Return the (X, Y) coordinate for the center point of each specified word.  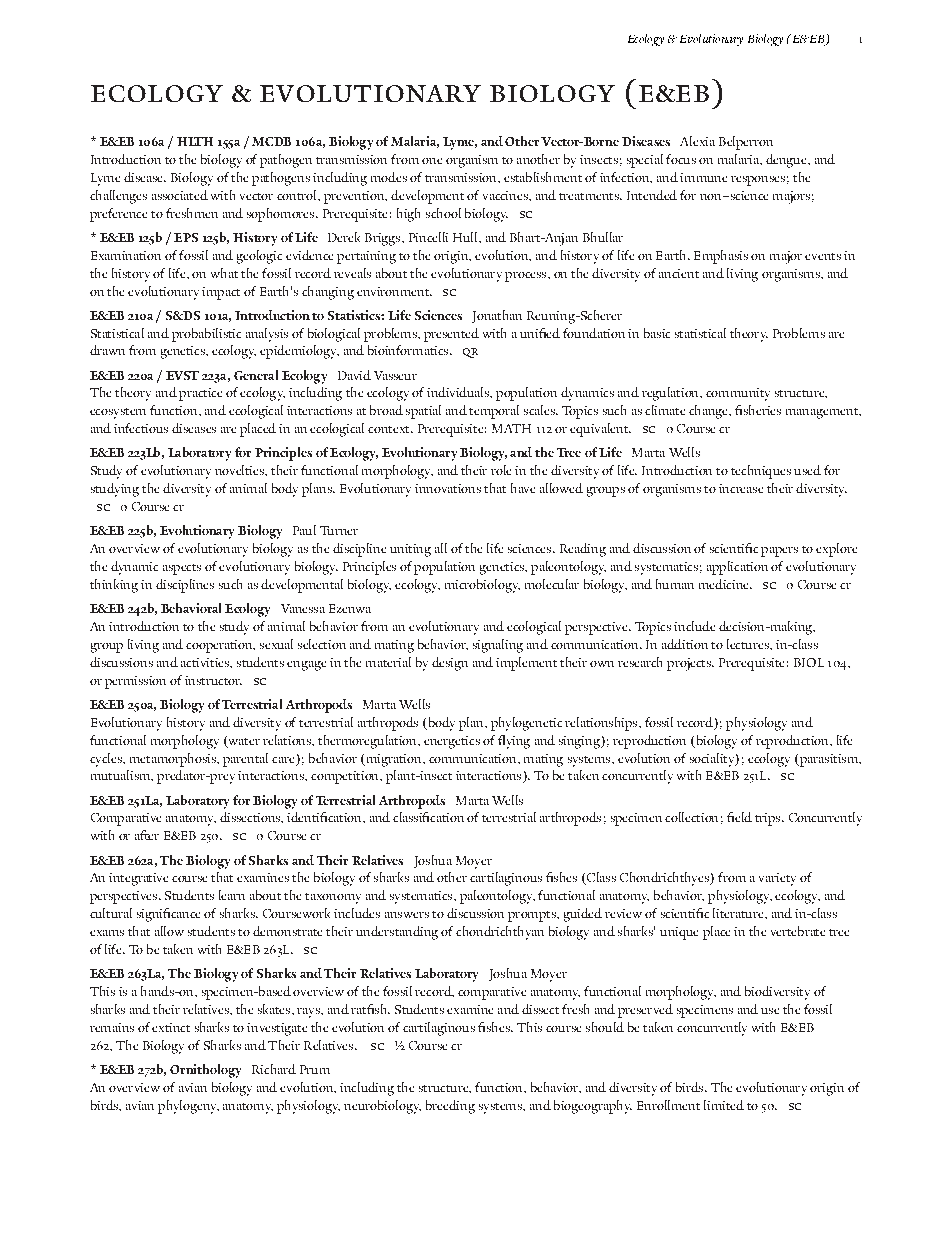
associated (180, 195)
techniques (761, 472)
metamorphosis (174, 760)
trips (769, 819)
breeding (450, 1107)
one (432, 161)
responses (758, 181)
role (501, 470)
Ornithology (205, 1071)
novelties (240, 470)
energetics (452, 742)
